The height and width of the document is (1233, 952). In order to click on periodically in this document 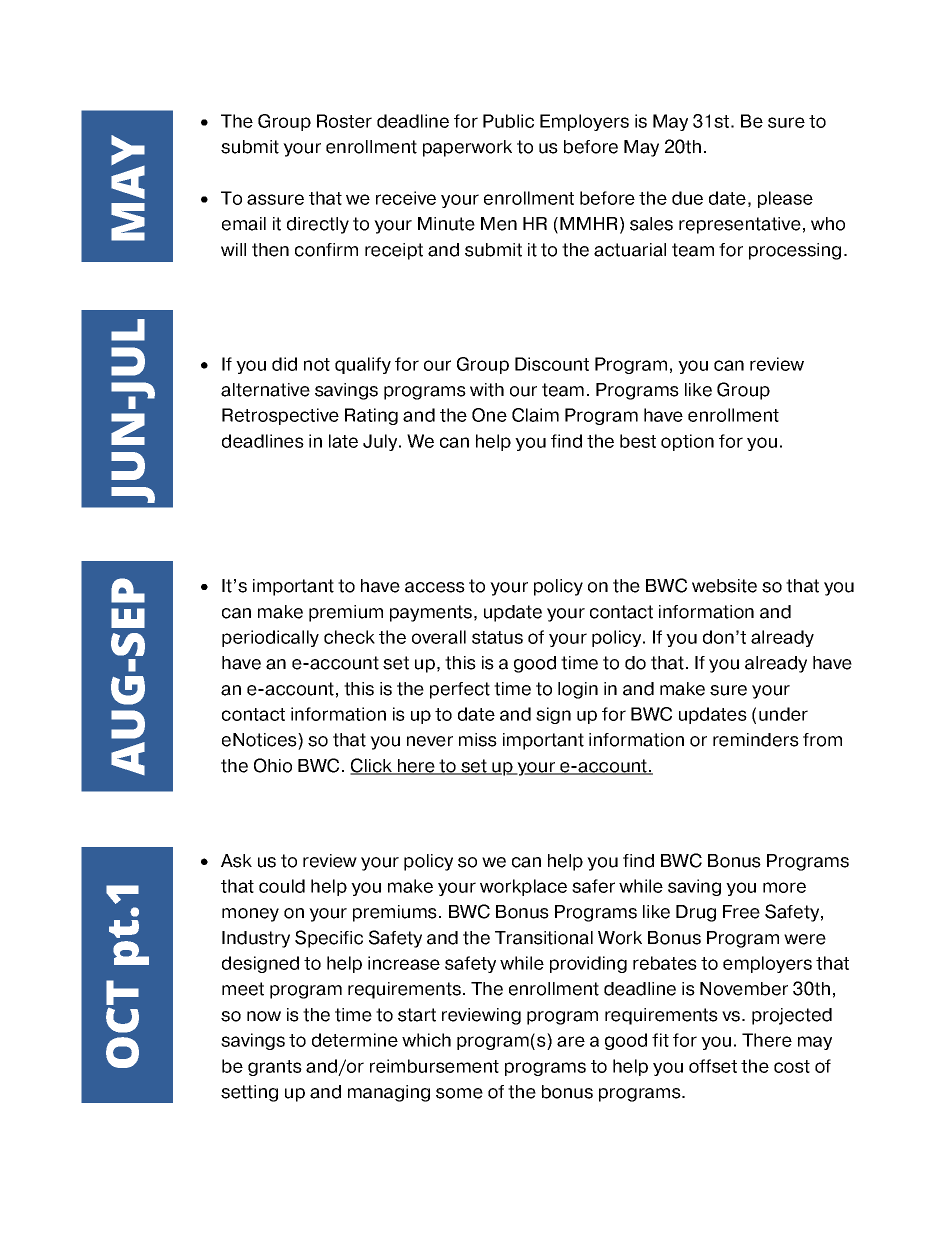, I will do `click(270, 638)`.
